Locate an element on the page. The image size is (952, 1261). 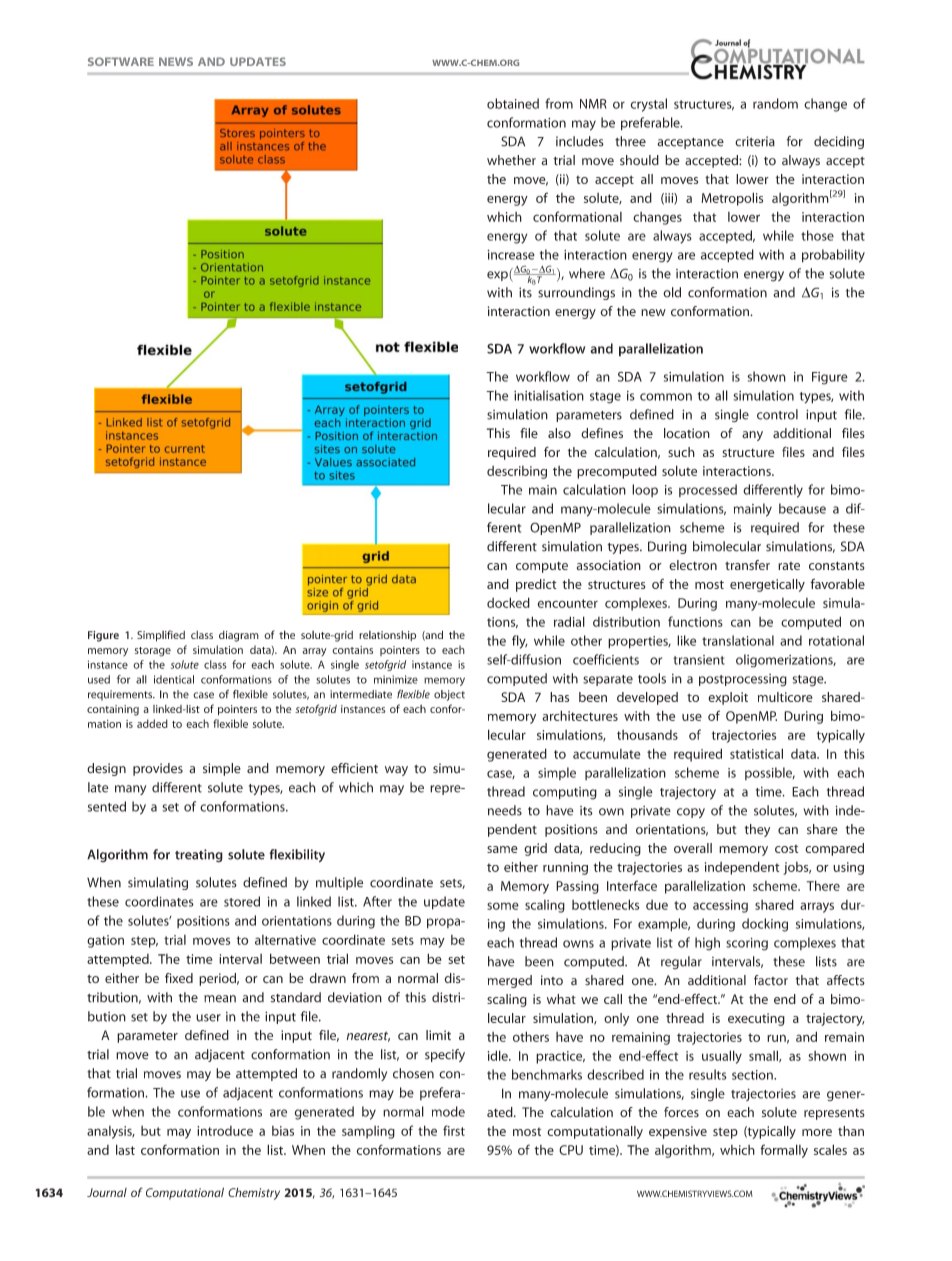
NEWS is located at coordinates (176, 61).
